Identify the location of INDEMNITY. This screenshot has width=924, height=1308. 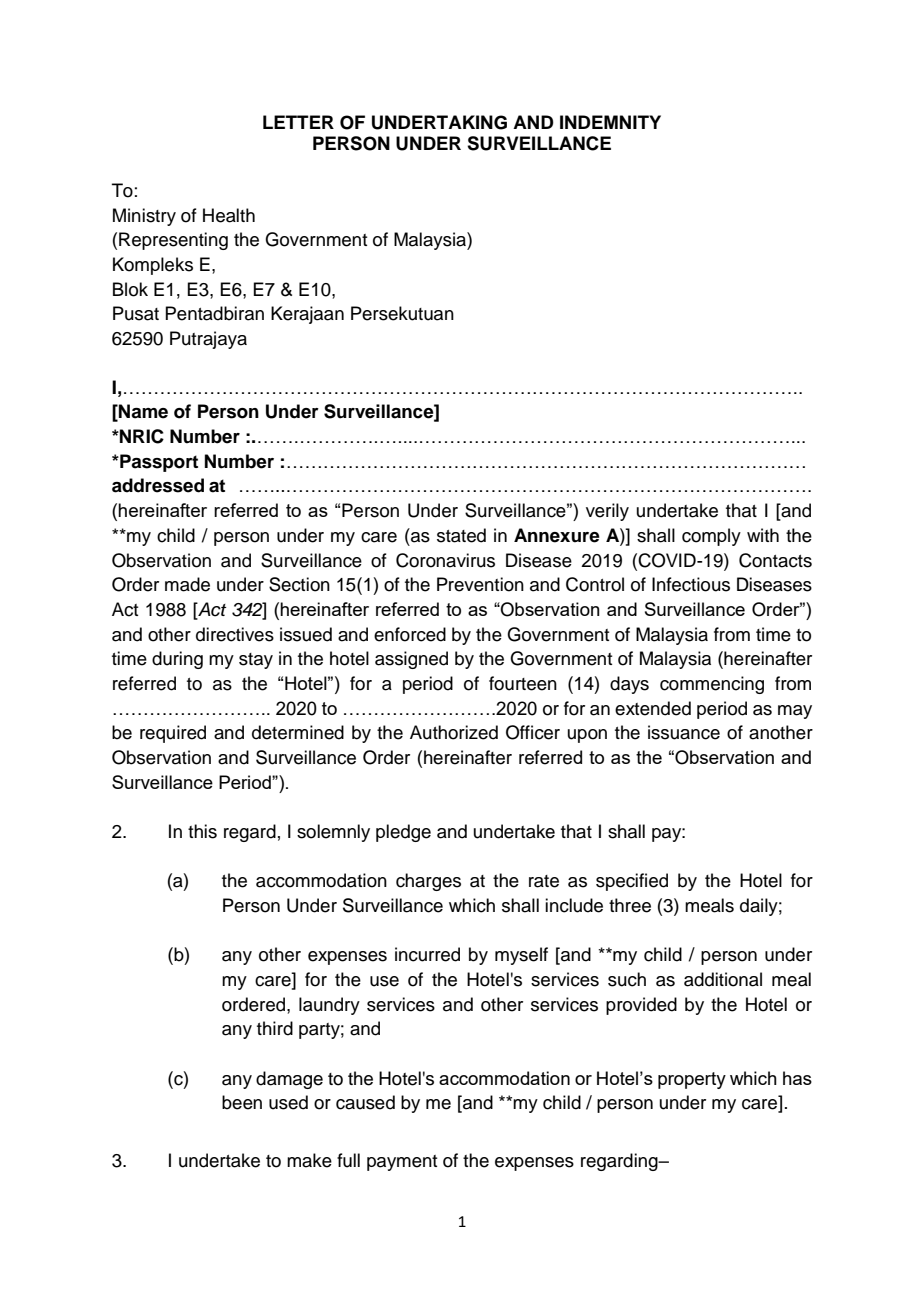
(610, 122).
